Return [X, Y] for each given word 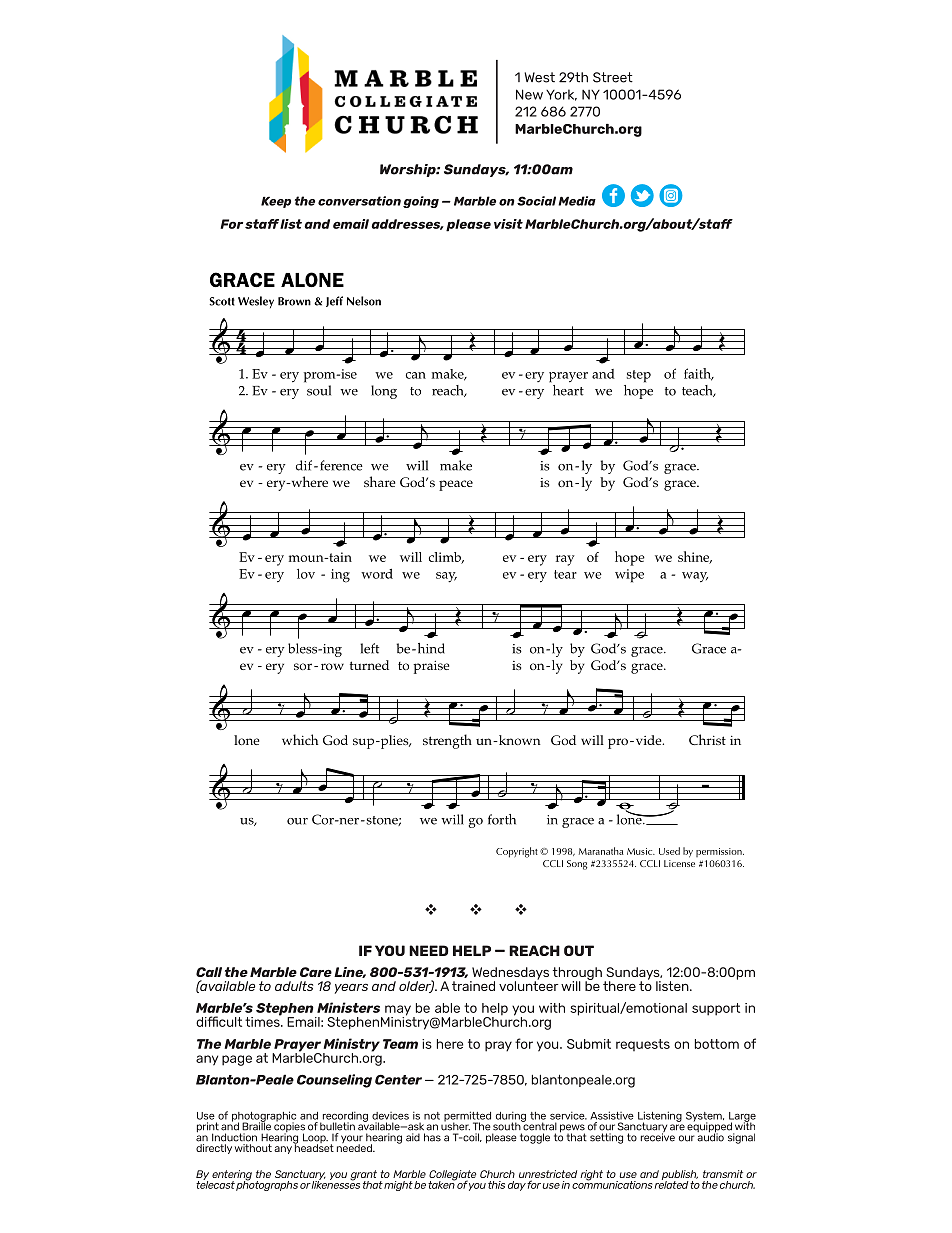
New [529, 94]
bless [304, 648]
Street [613, 77]
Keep [276, 202]
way [695, 577]
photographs [267, 1185]
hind [430, 648]
